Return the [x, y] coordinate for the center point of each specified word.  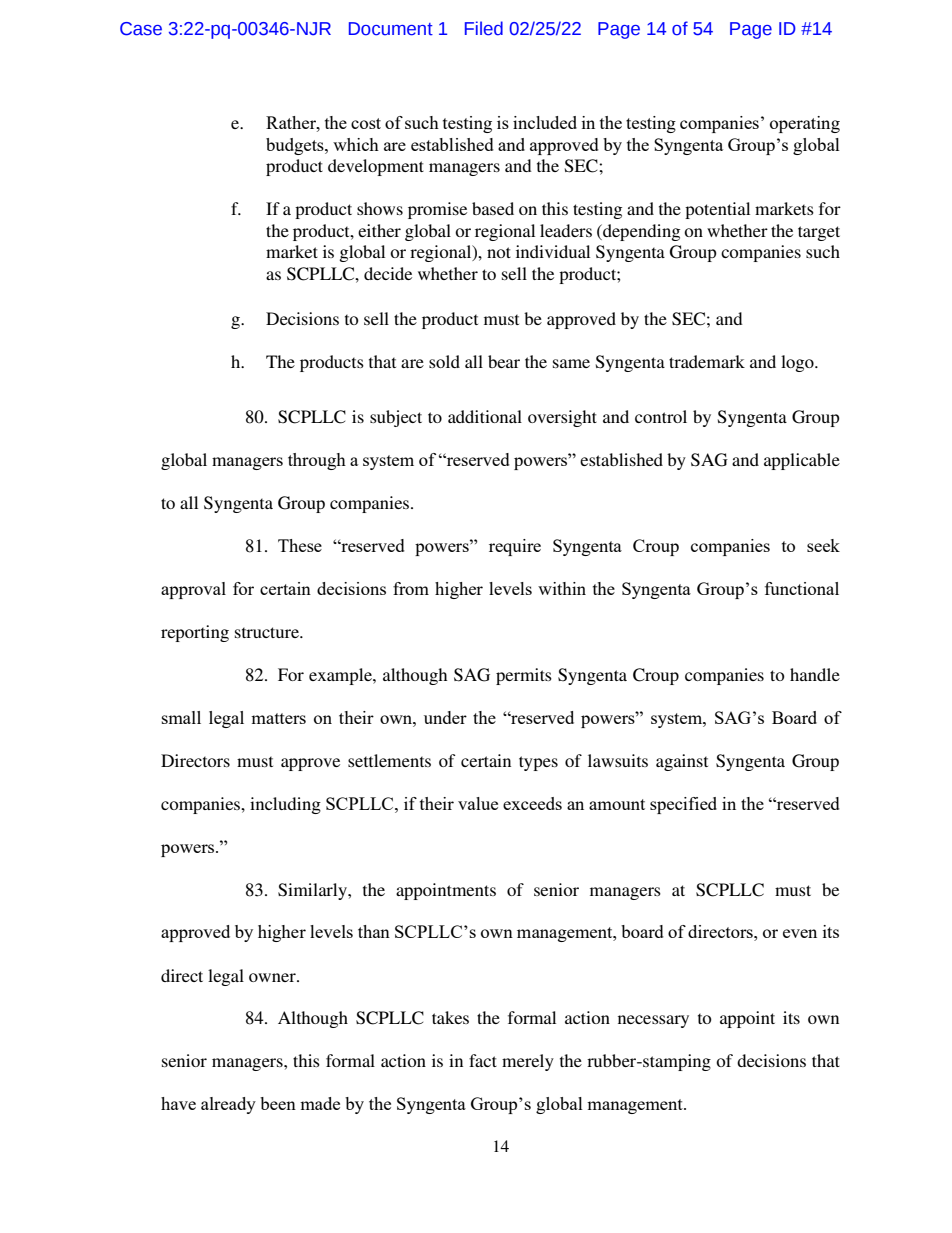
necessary [653, 1021]
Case [141, 29]
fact [483, 1060]
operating [805, 124]
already [228, 1105]
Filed [484, 28]
